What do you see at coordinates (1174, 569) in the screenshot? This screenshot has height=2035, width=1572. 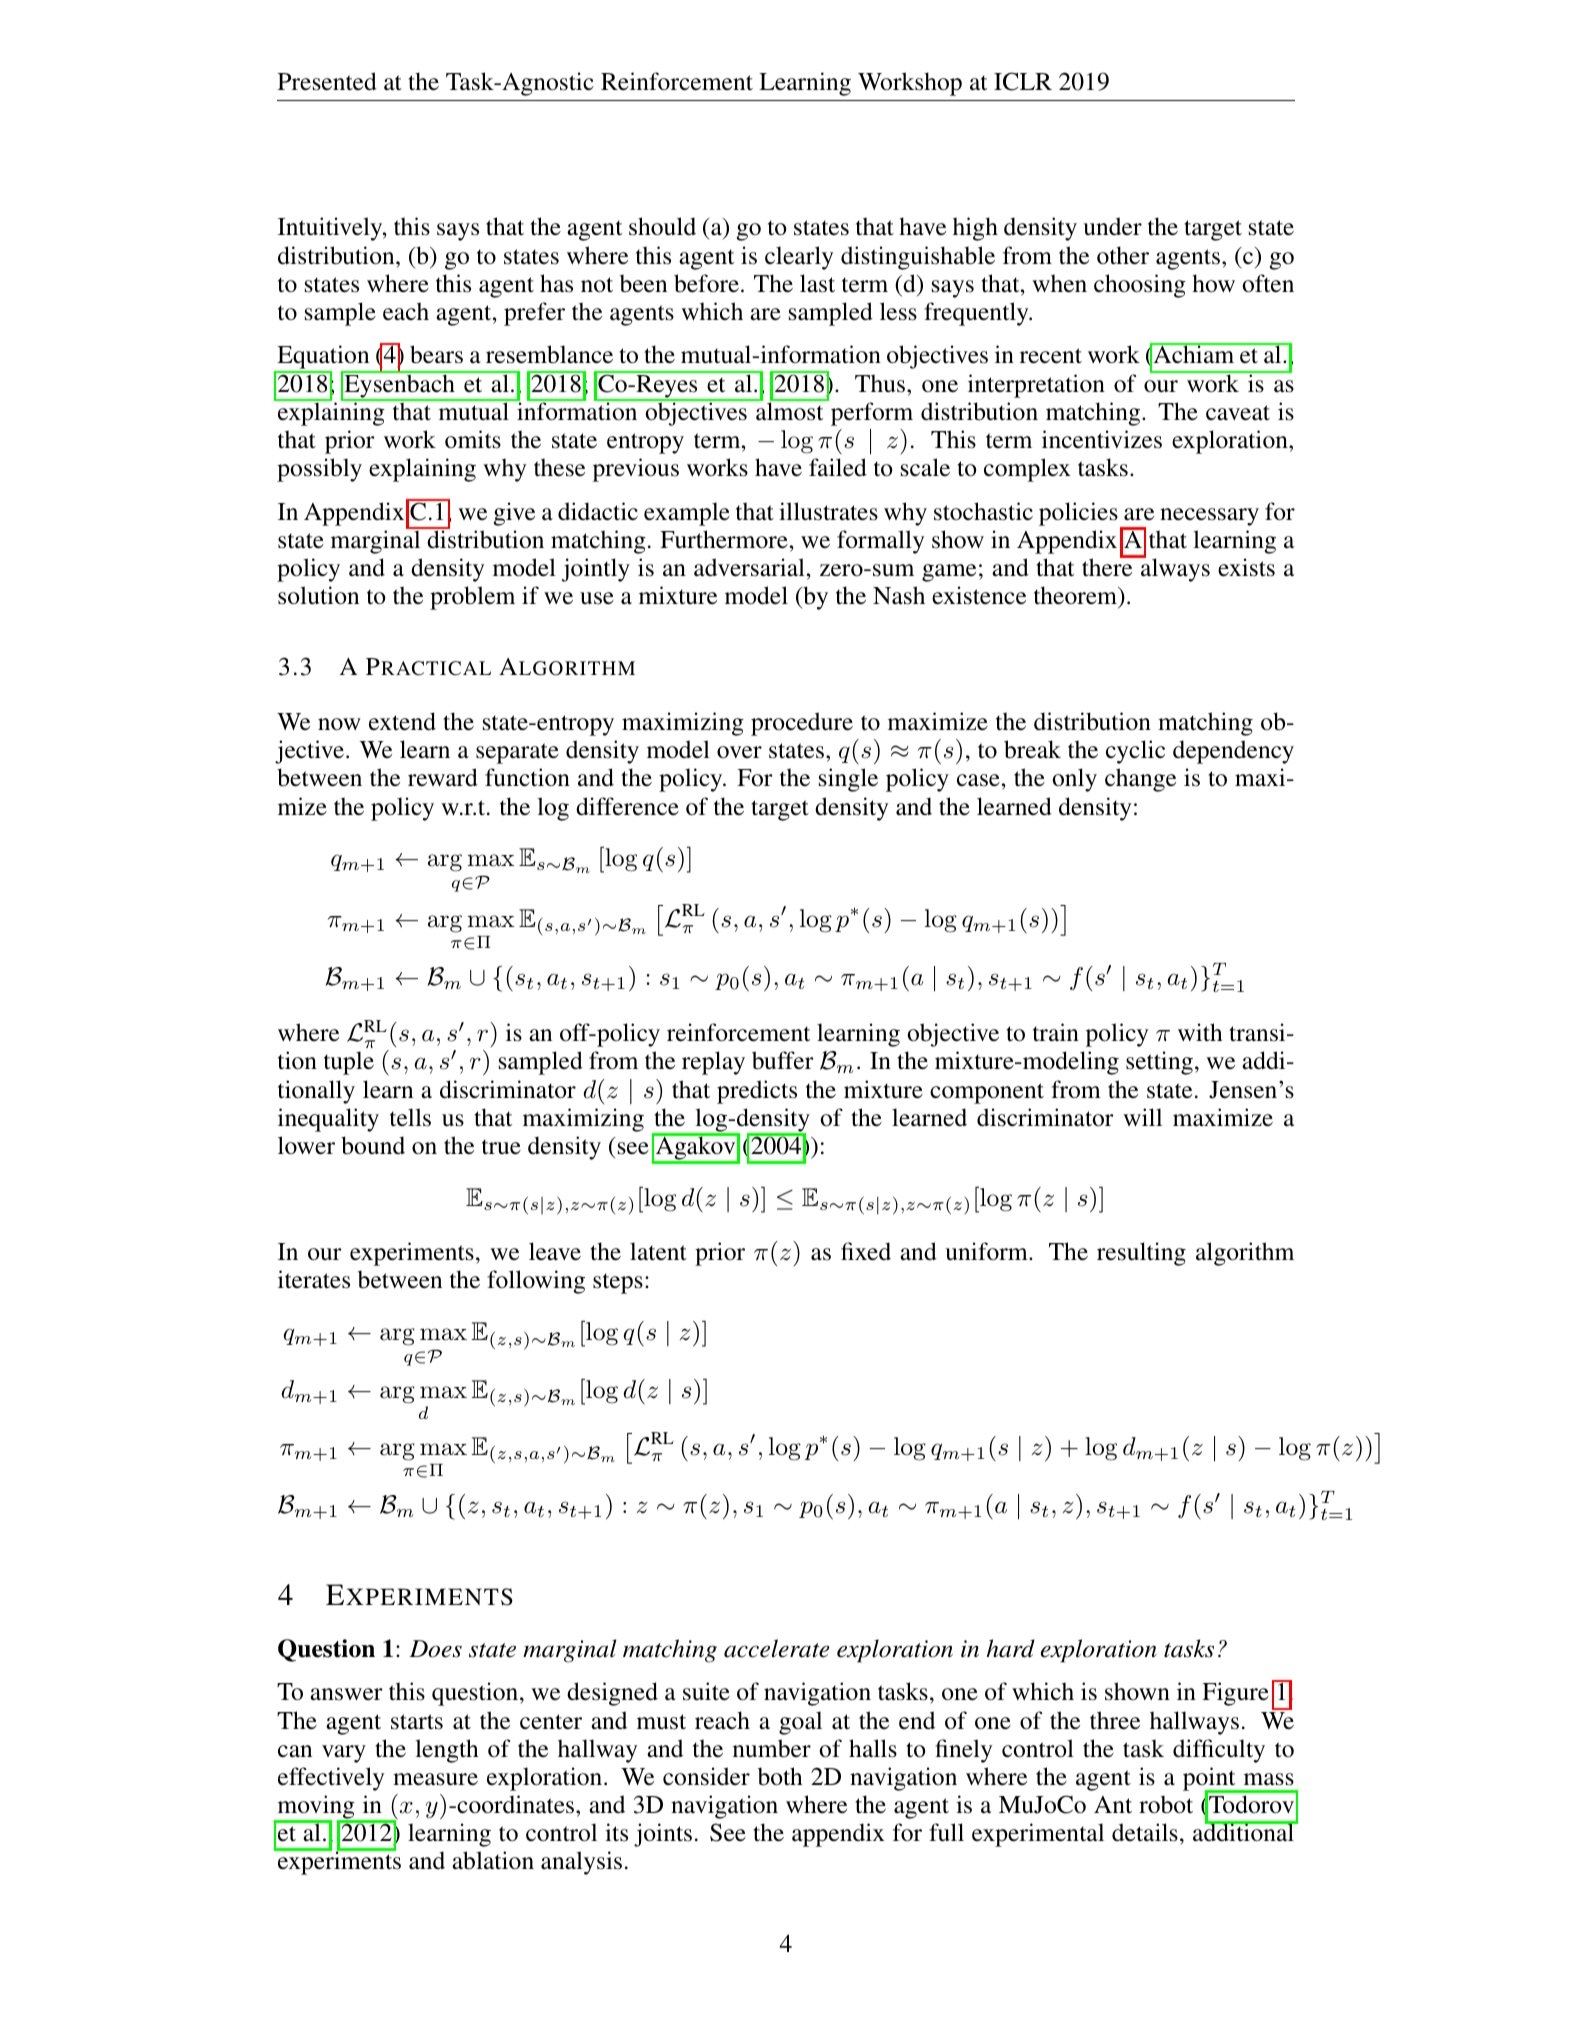 I see `always` at bounding box center [1174, 569].
